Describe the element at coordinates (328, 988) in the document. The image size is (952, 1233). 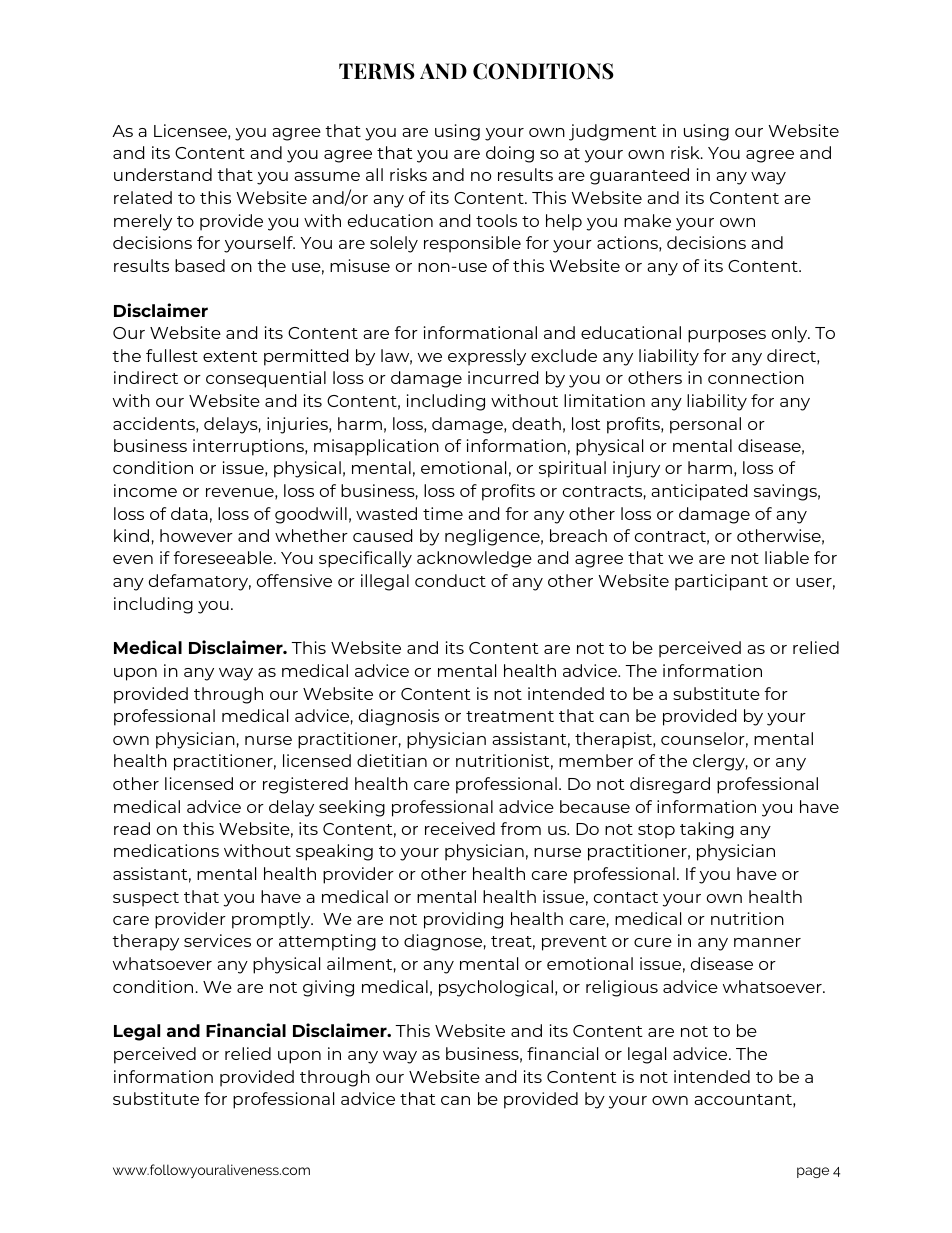
I see `giving` at that location.
